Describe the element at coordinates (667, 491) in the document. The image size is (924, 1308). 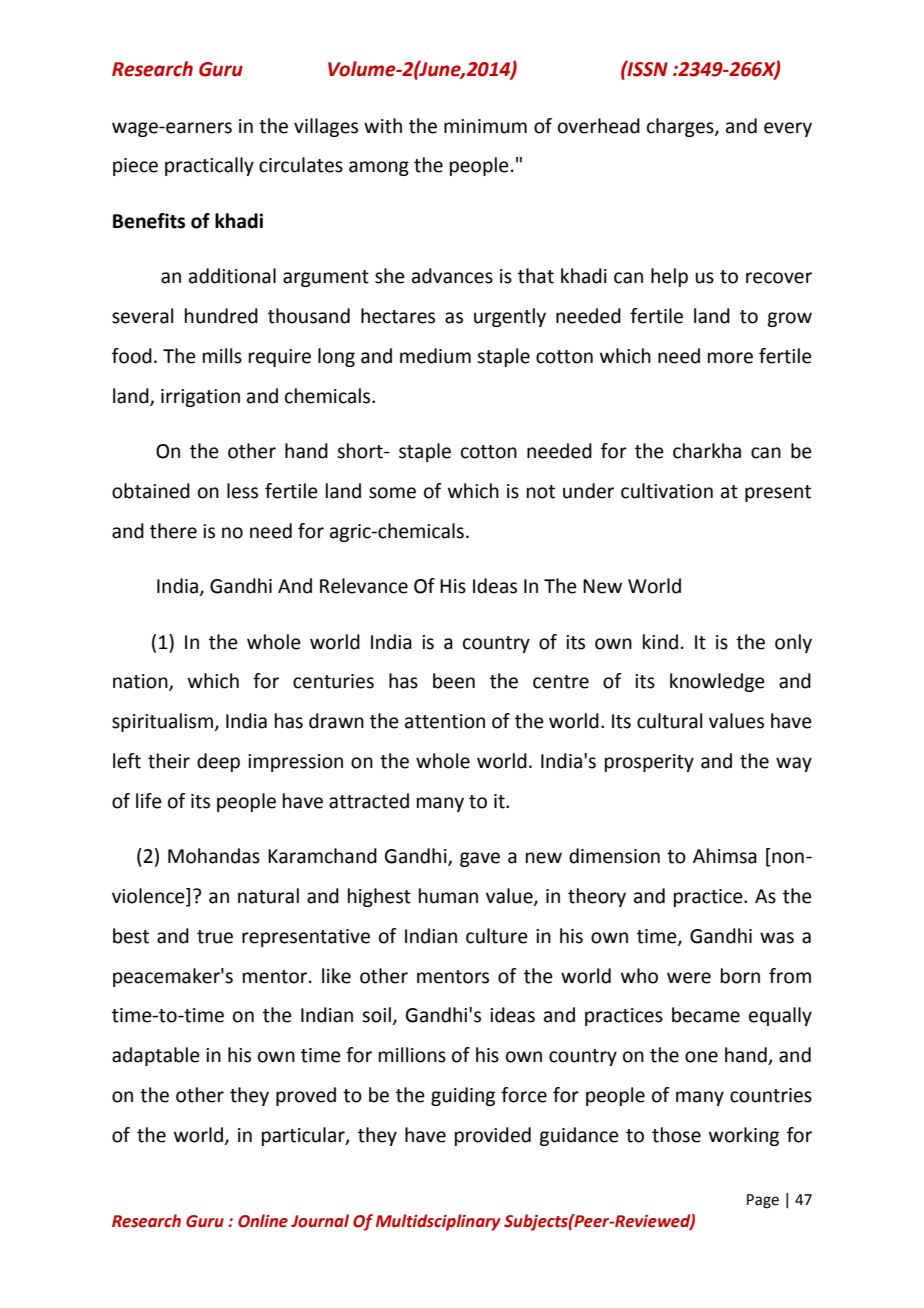
I see `cultivation` at that location.
